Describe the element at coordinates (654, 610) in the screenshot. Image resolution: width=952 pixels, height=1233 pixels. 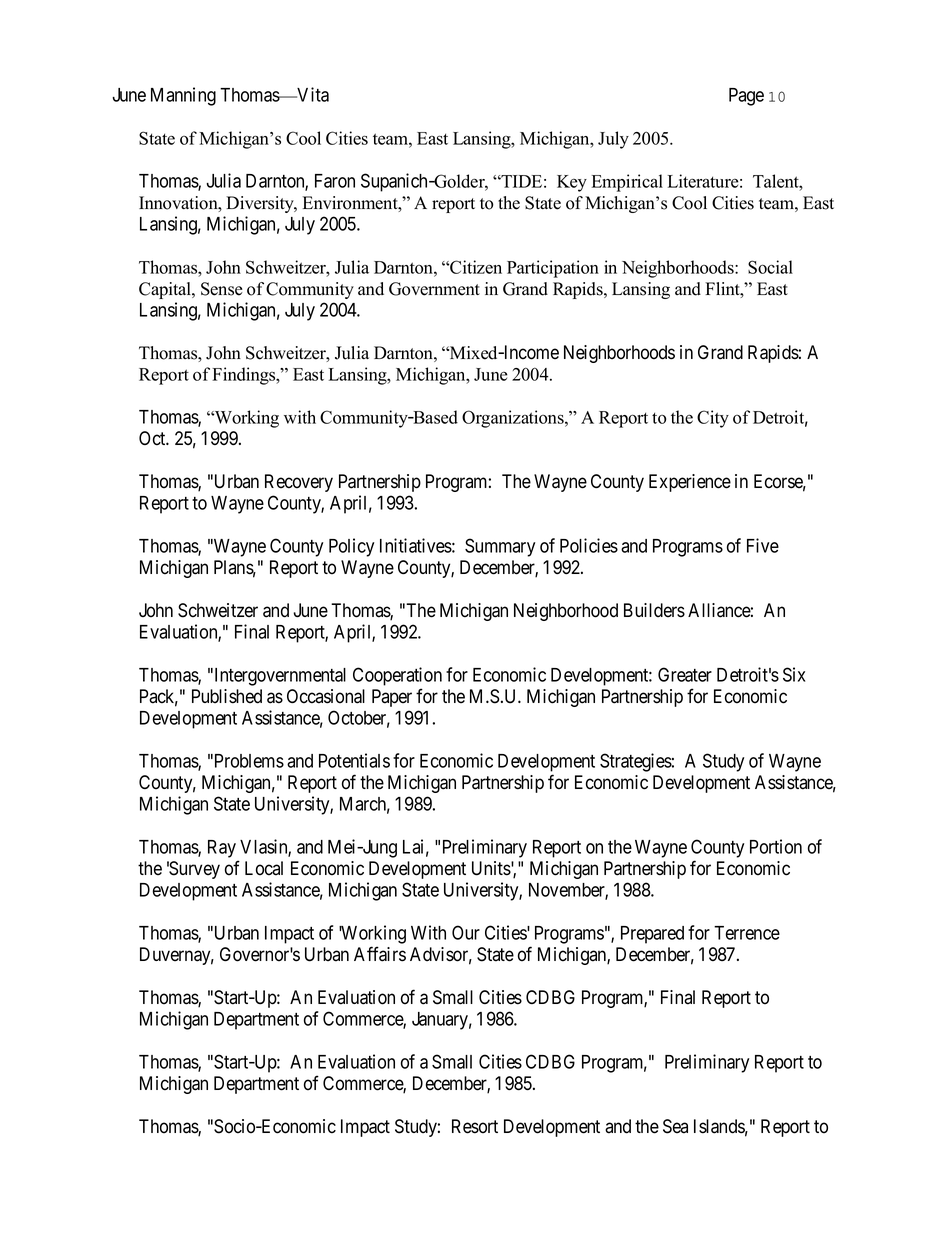
I see `Builders` at that location.
